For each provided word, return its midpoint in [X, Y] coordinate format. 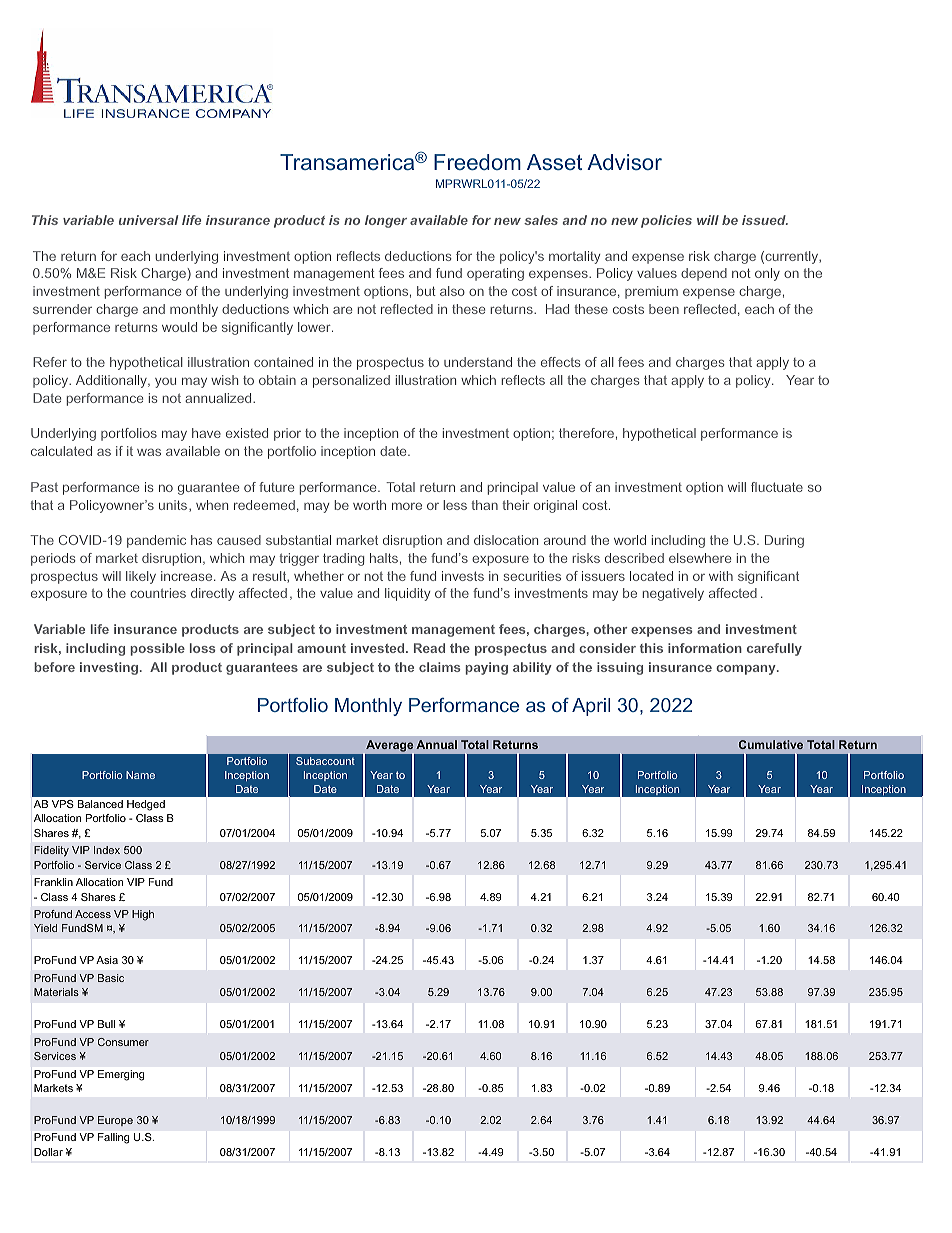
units [174, 506]
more [407, 506]
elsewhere [700, 558]
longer [386, 221]
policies [666, 221]
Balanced [100, 804]
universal [148, 220]
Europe [115, 1121]
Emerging [121, 1075]
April [591, 707]
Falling [113, 1138]
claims [440, 667]
